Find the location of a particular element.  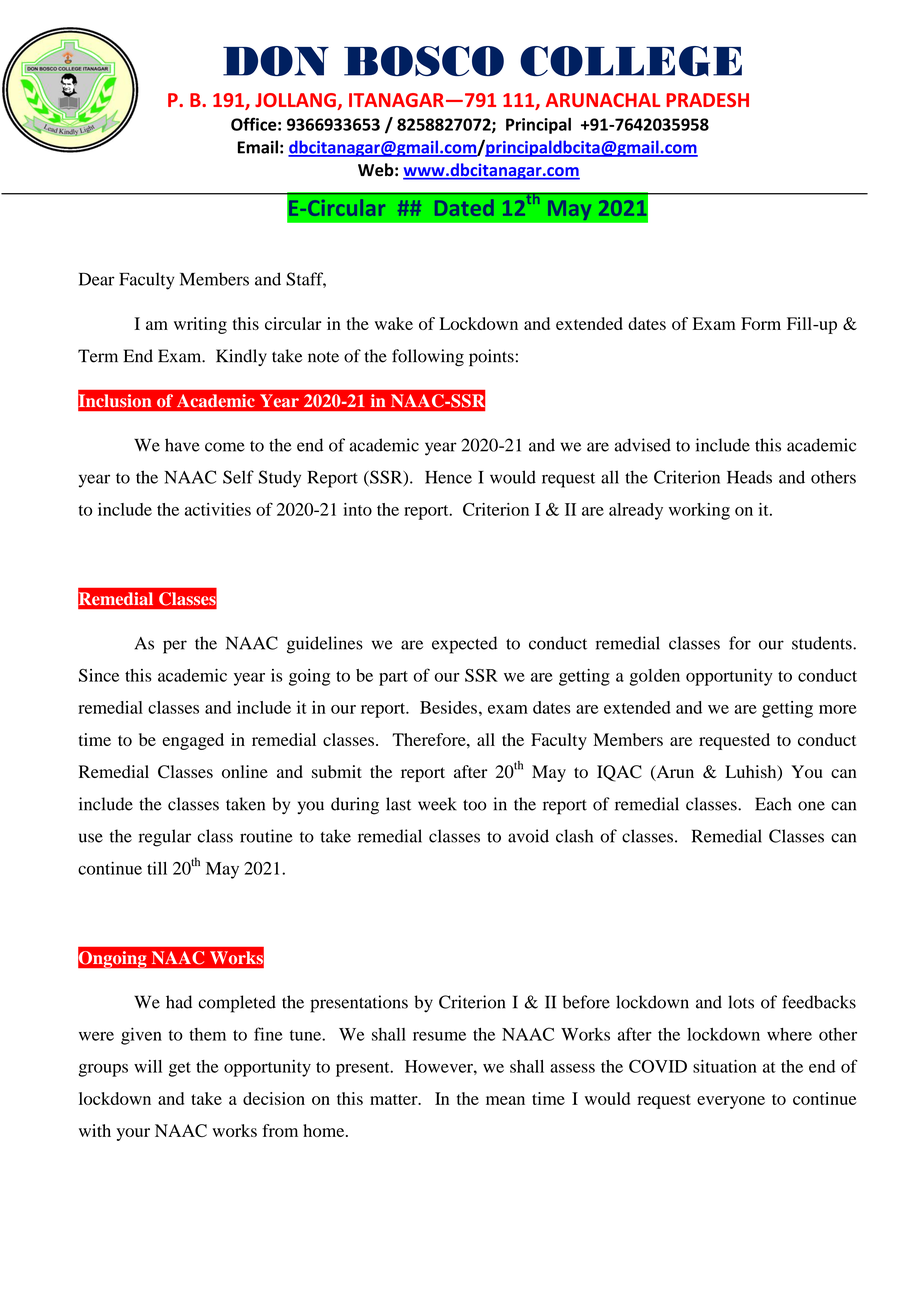

per is located at coordinates (175, 647).
